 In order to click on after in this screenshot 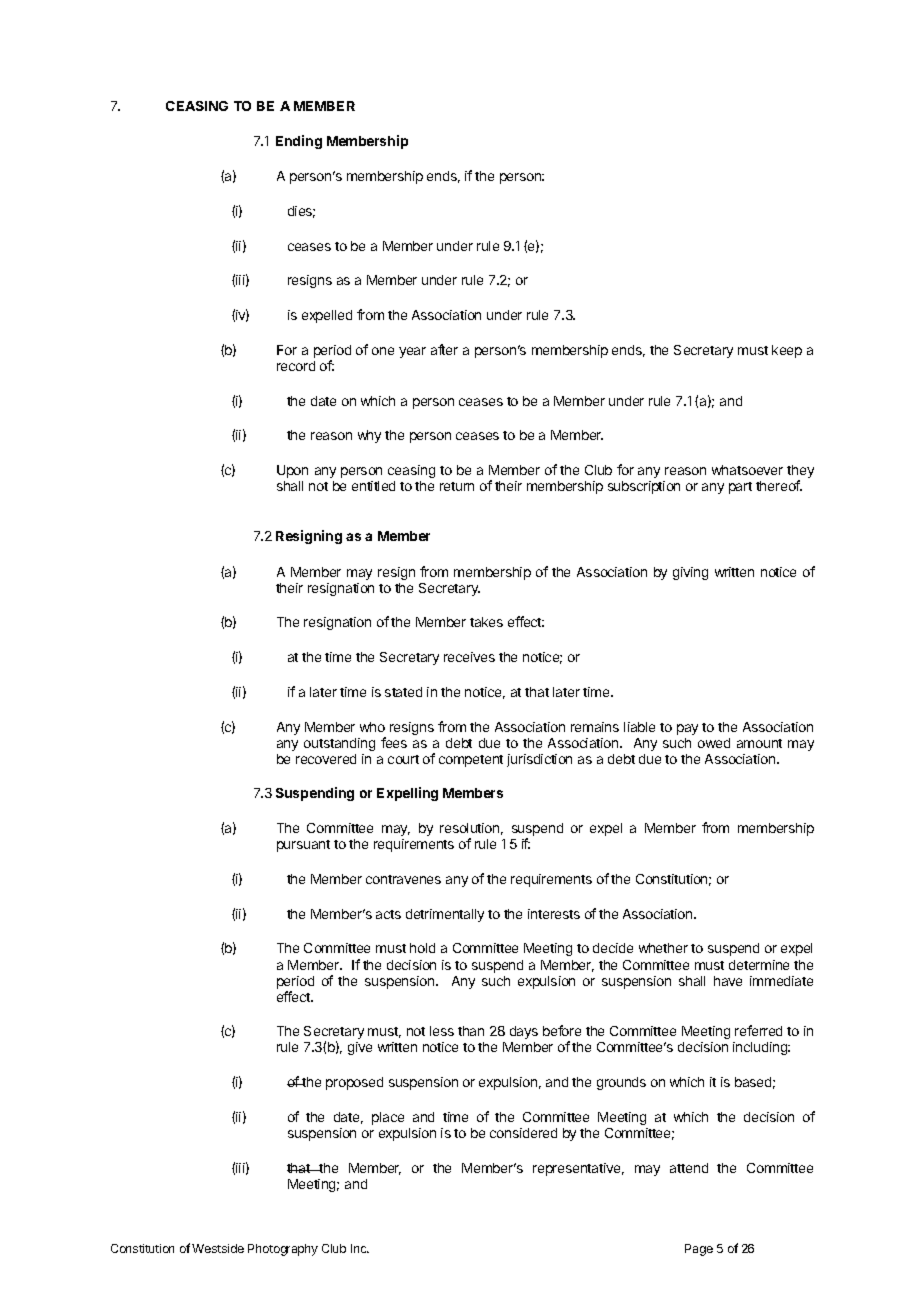, I will do `click(444, 349)`.
